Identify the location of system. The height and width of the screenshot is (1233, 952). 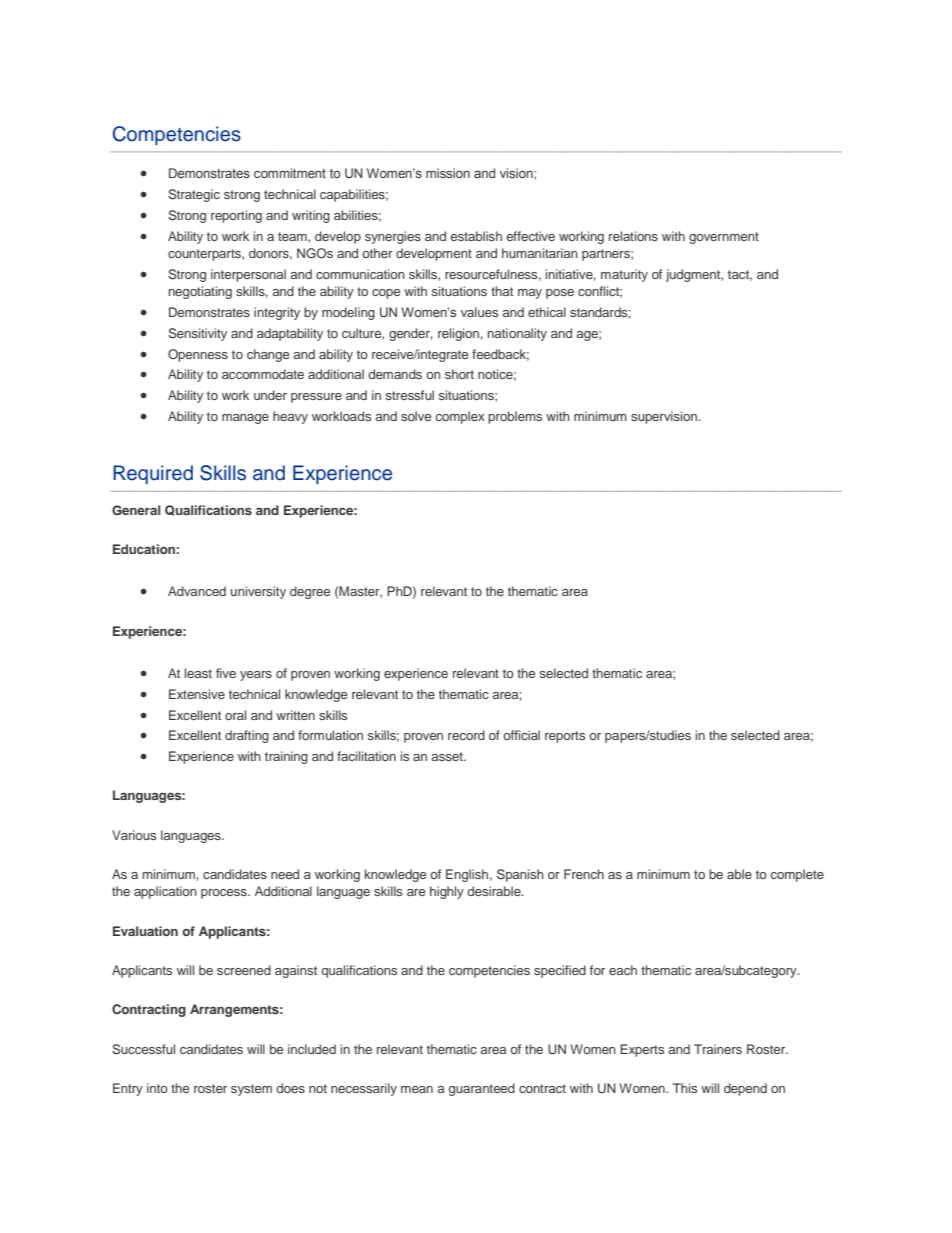
(251, 1090).
